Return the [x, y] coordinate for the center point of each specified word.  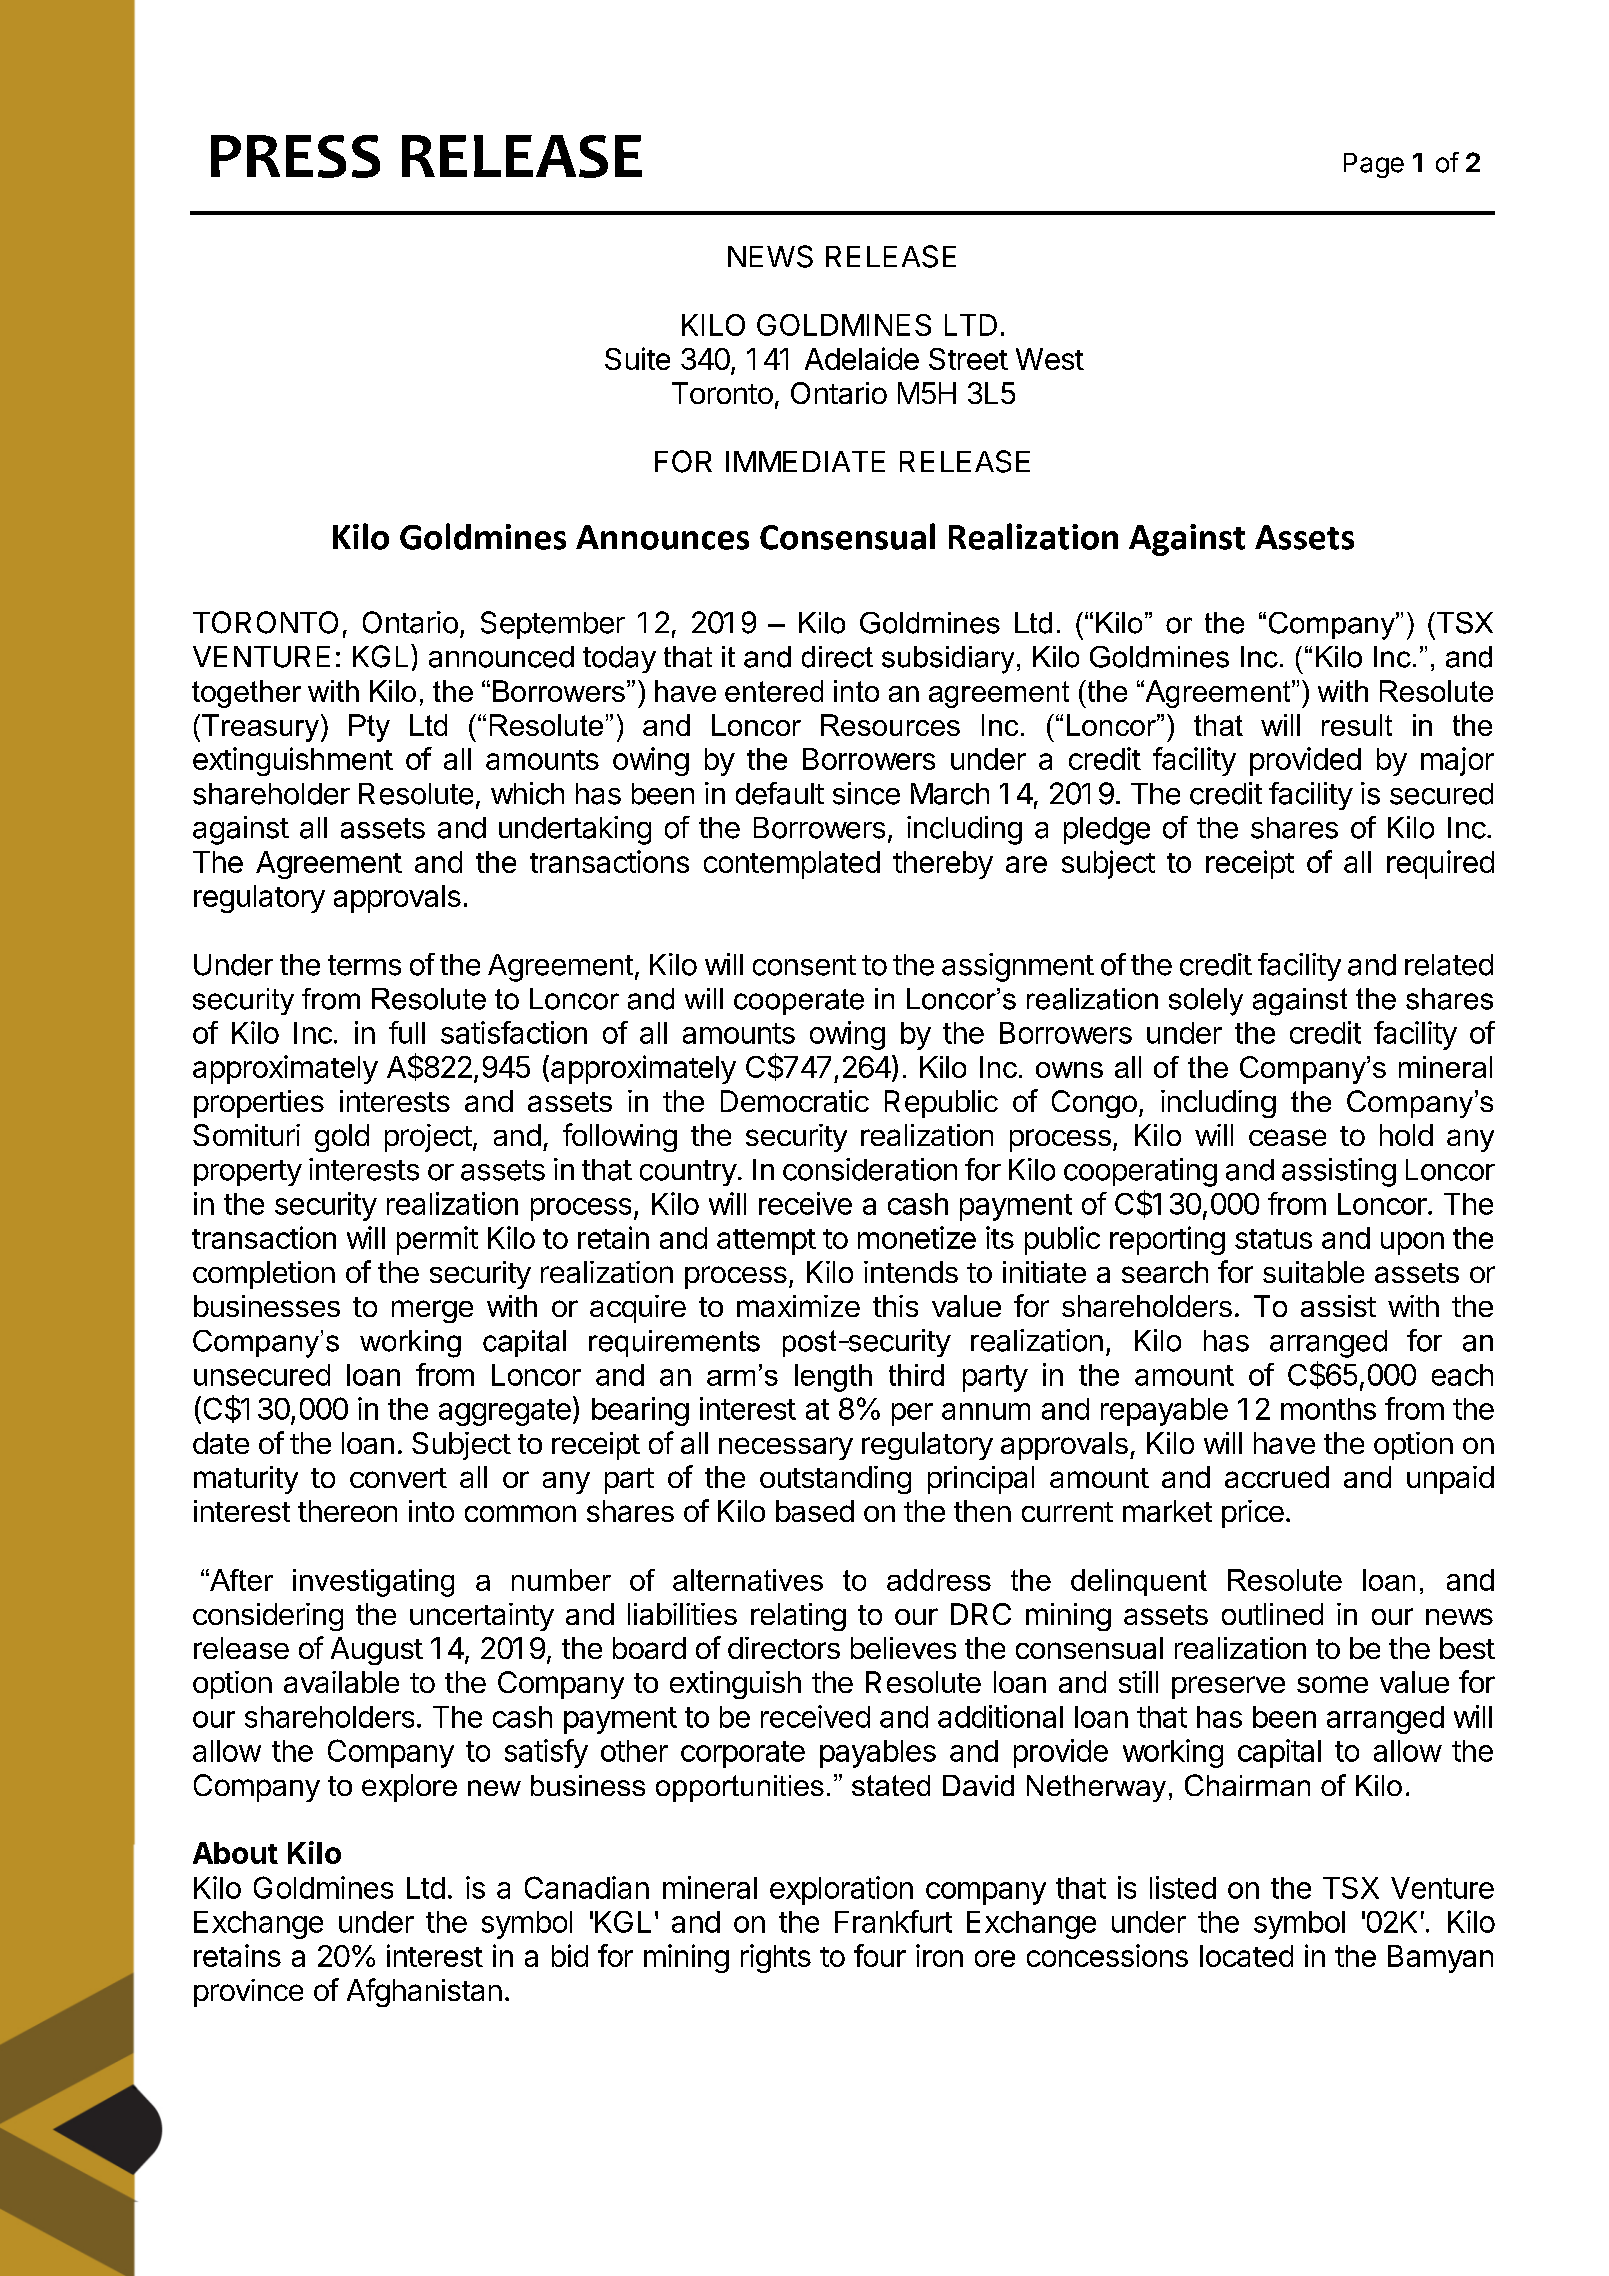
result [1357, 725]
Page [1374, 165]
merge [432, 1311]
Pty [369, 728]
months [1328, 1409]
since [866, 793]
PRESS [295, 156]
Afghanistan [424, 1992]
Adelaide [862, 358]
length [833, 1378]
